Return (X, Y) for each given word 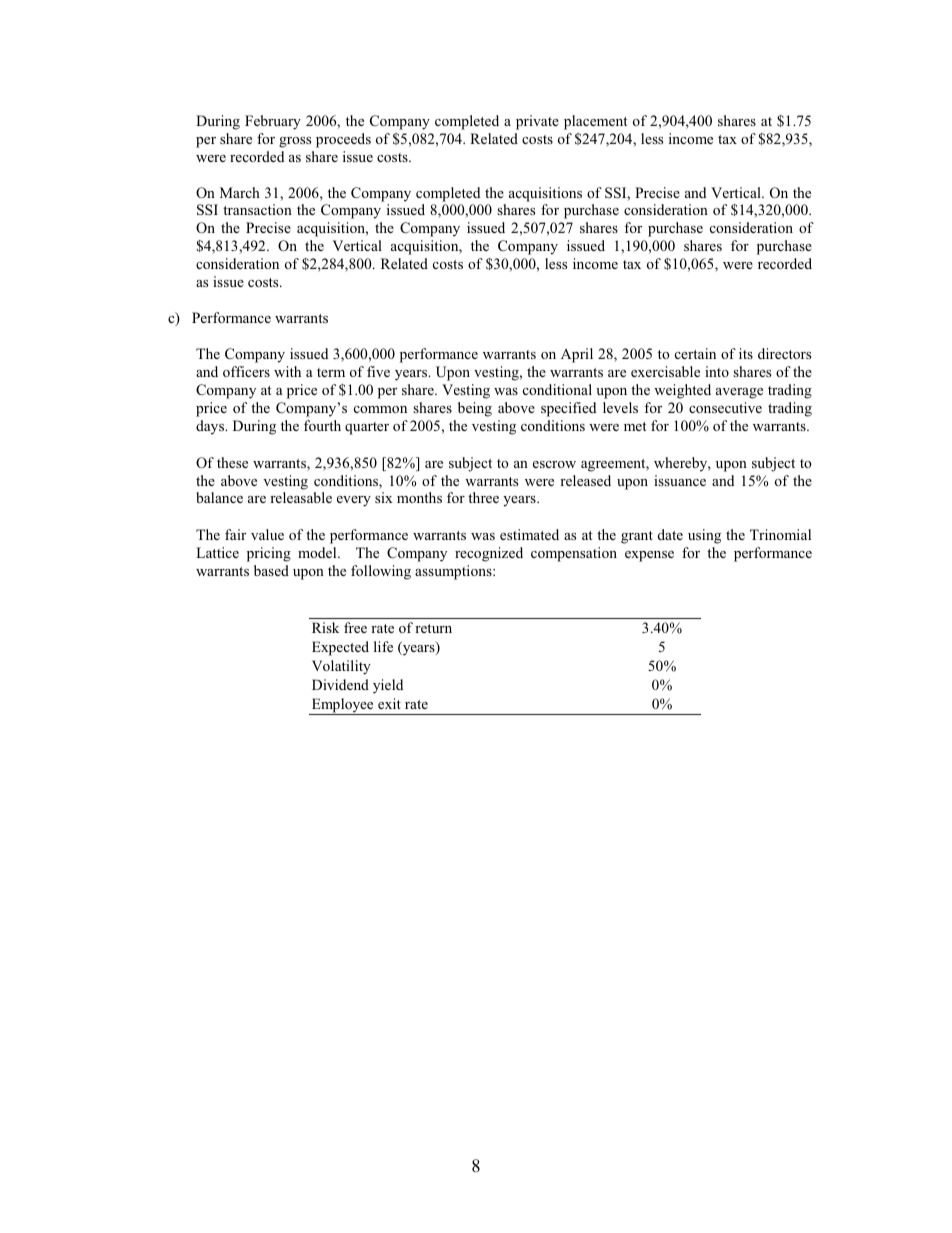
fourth (322, 425)
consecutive (725, 407)
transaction (257, 209)
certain (695, 353)
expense (649, 556)
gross (295, 142)
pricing (269, 554)
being (475, 409)
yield (388, 686)
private (537, 122)
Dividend (340, 684)
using (704, 536)
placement (596, 122)
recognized (489, 554)
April (577, 355)
